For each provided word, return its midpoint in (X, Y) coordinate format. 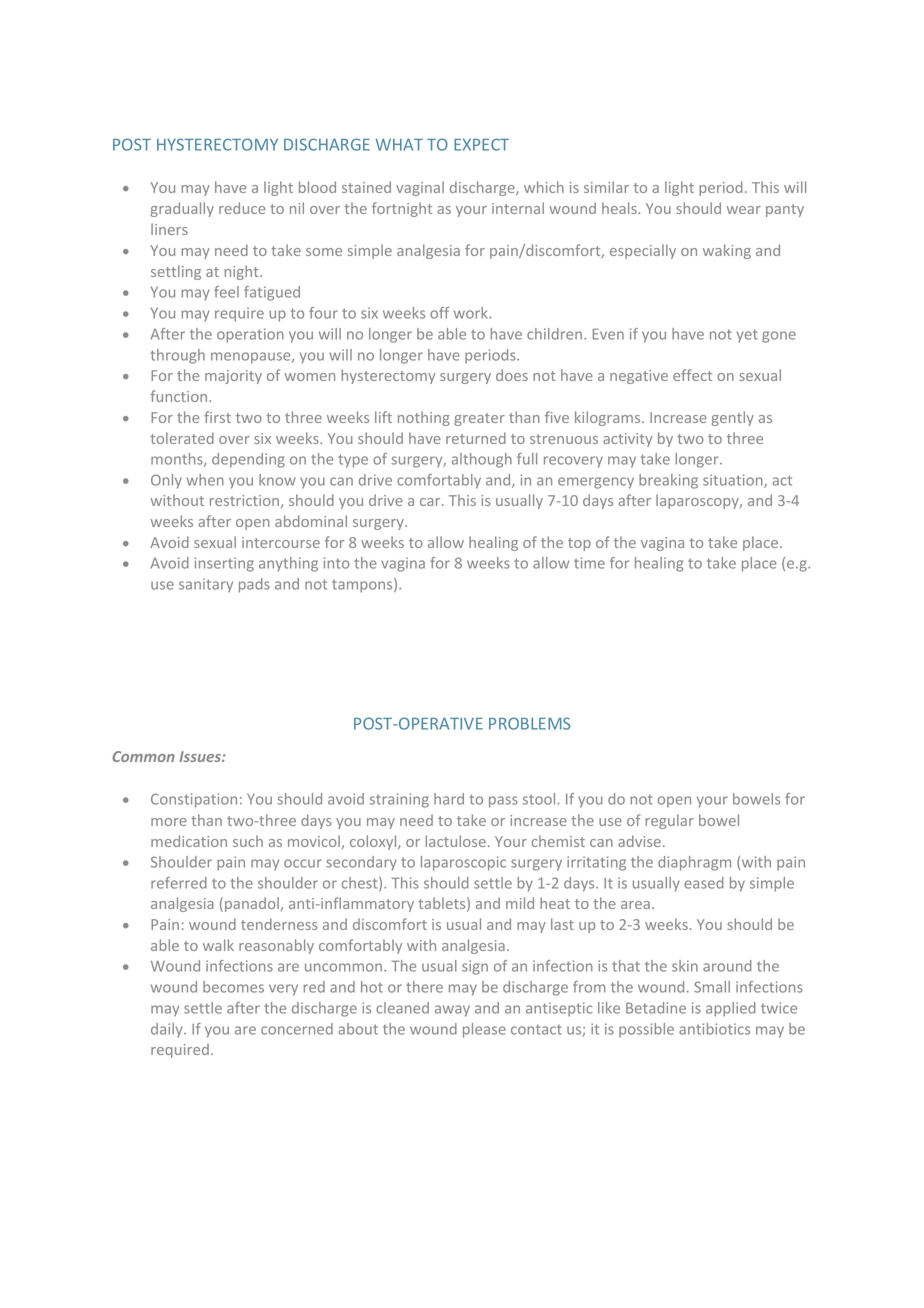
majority (233, 377)
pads (254, 585)
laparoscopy (698, 501)
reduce (242, 208)
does (512, 375)
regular (670, 821)
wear (744, 210)
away (452, 1011)
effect (692, 375)
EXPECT (481, 144)
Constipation (194, 800)
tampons (363, 585)
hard (449, 799)
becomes (233, 987)
